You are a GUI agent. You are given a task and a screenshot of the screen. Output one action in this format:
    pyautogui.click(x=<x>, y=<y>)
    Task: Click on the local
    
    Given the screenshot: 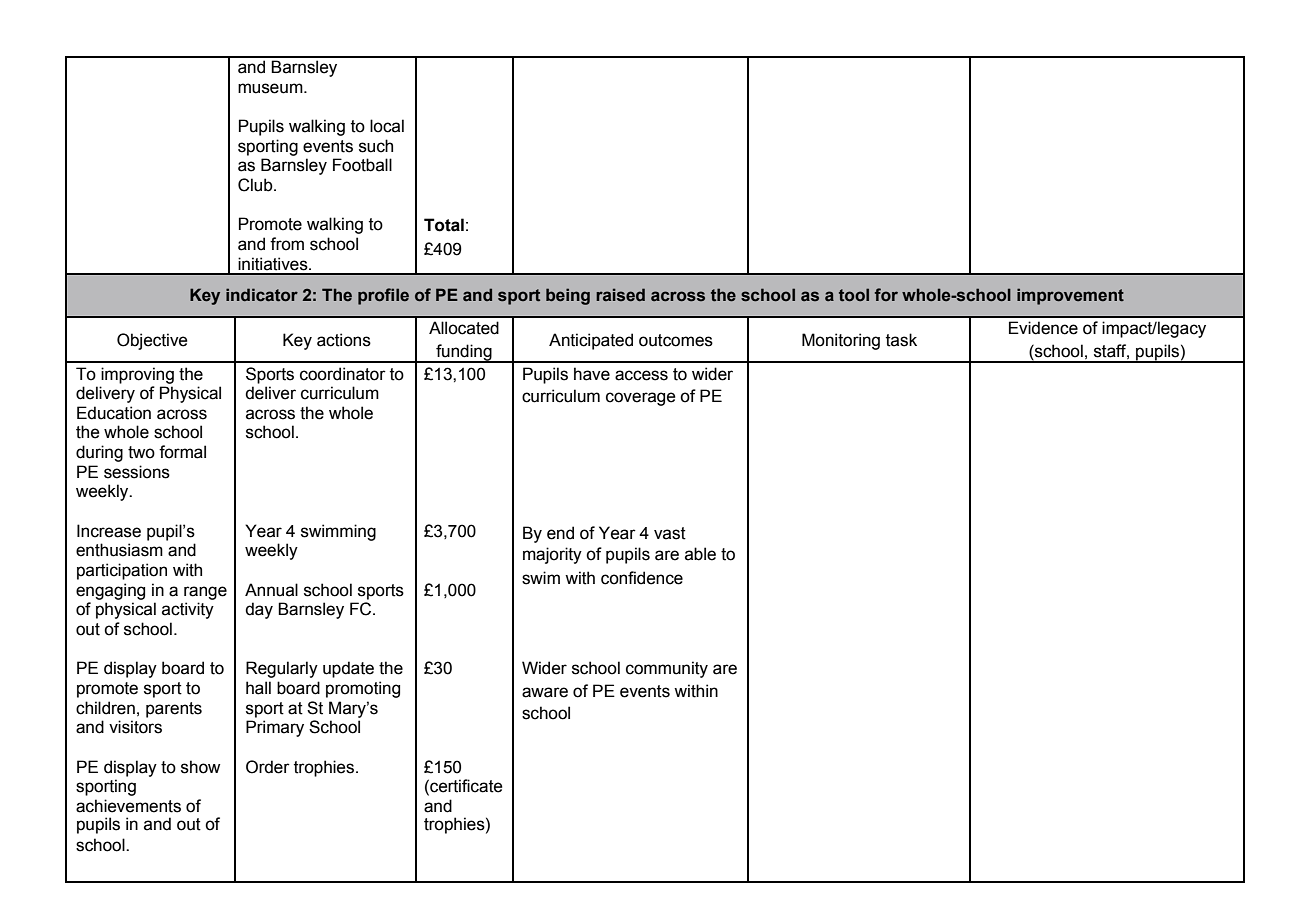 What is the action you would take?
    pyautogui.click(x=387, y=126)
